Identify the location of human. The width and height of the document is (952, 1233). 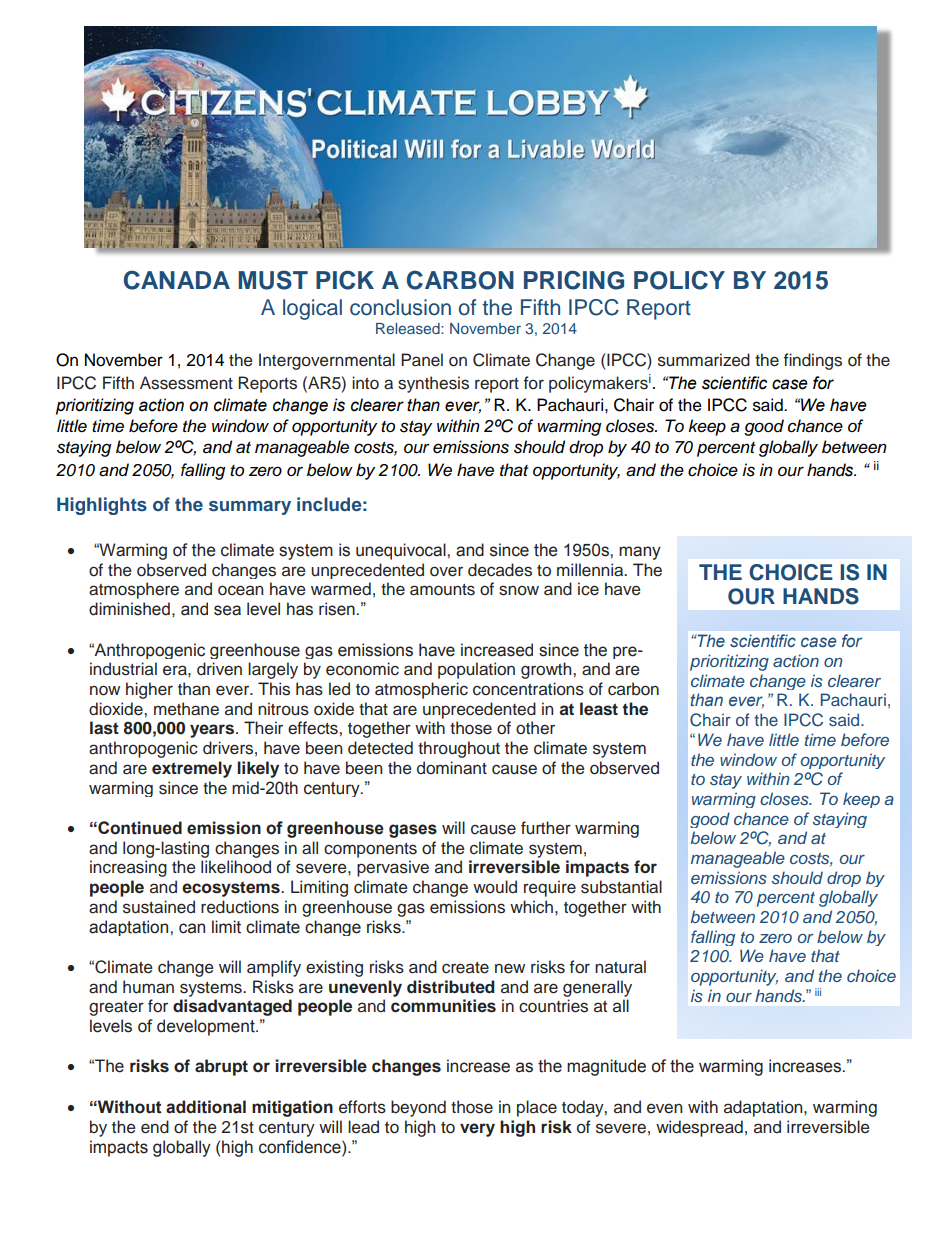
(148, 987).
